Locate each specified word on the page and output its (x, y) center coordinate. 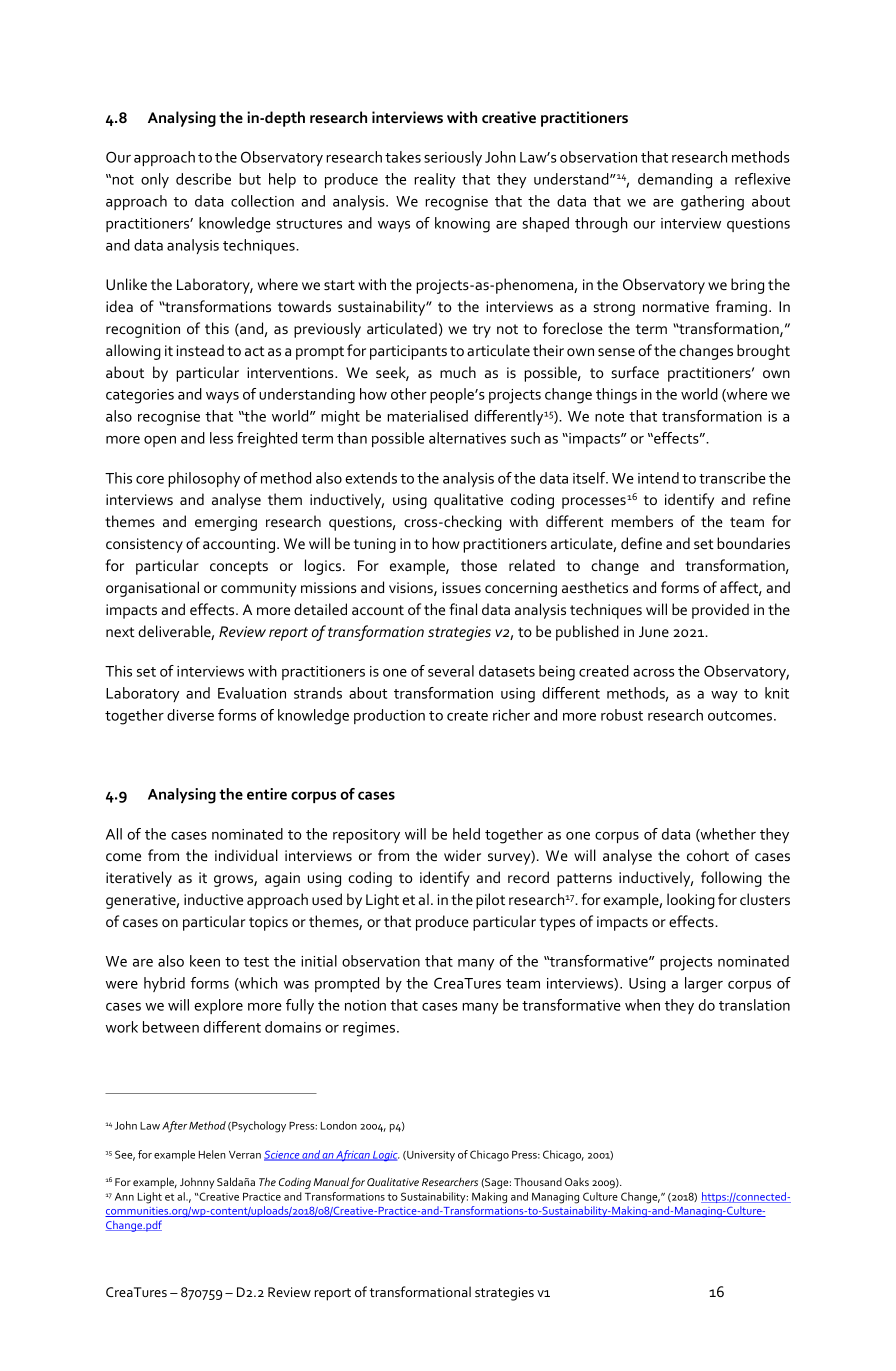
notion (365, 1005)
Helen (212, 1154)
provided (720, 611)
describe (203, 179)
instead (200, 350)
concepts (239, 568)
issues (461, 587)
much (458, 372)
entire (267, 794)
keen (205, 961)
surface (635, 372)
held (466, 834)
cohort (708, 855)
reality (435, 180)
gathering (712, 203)
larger (704, 985)
